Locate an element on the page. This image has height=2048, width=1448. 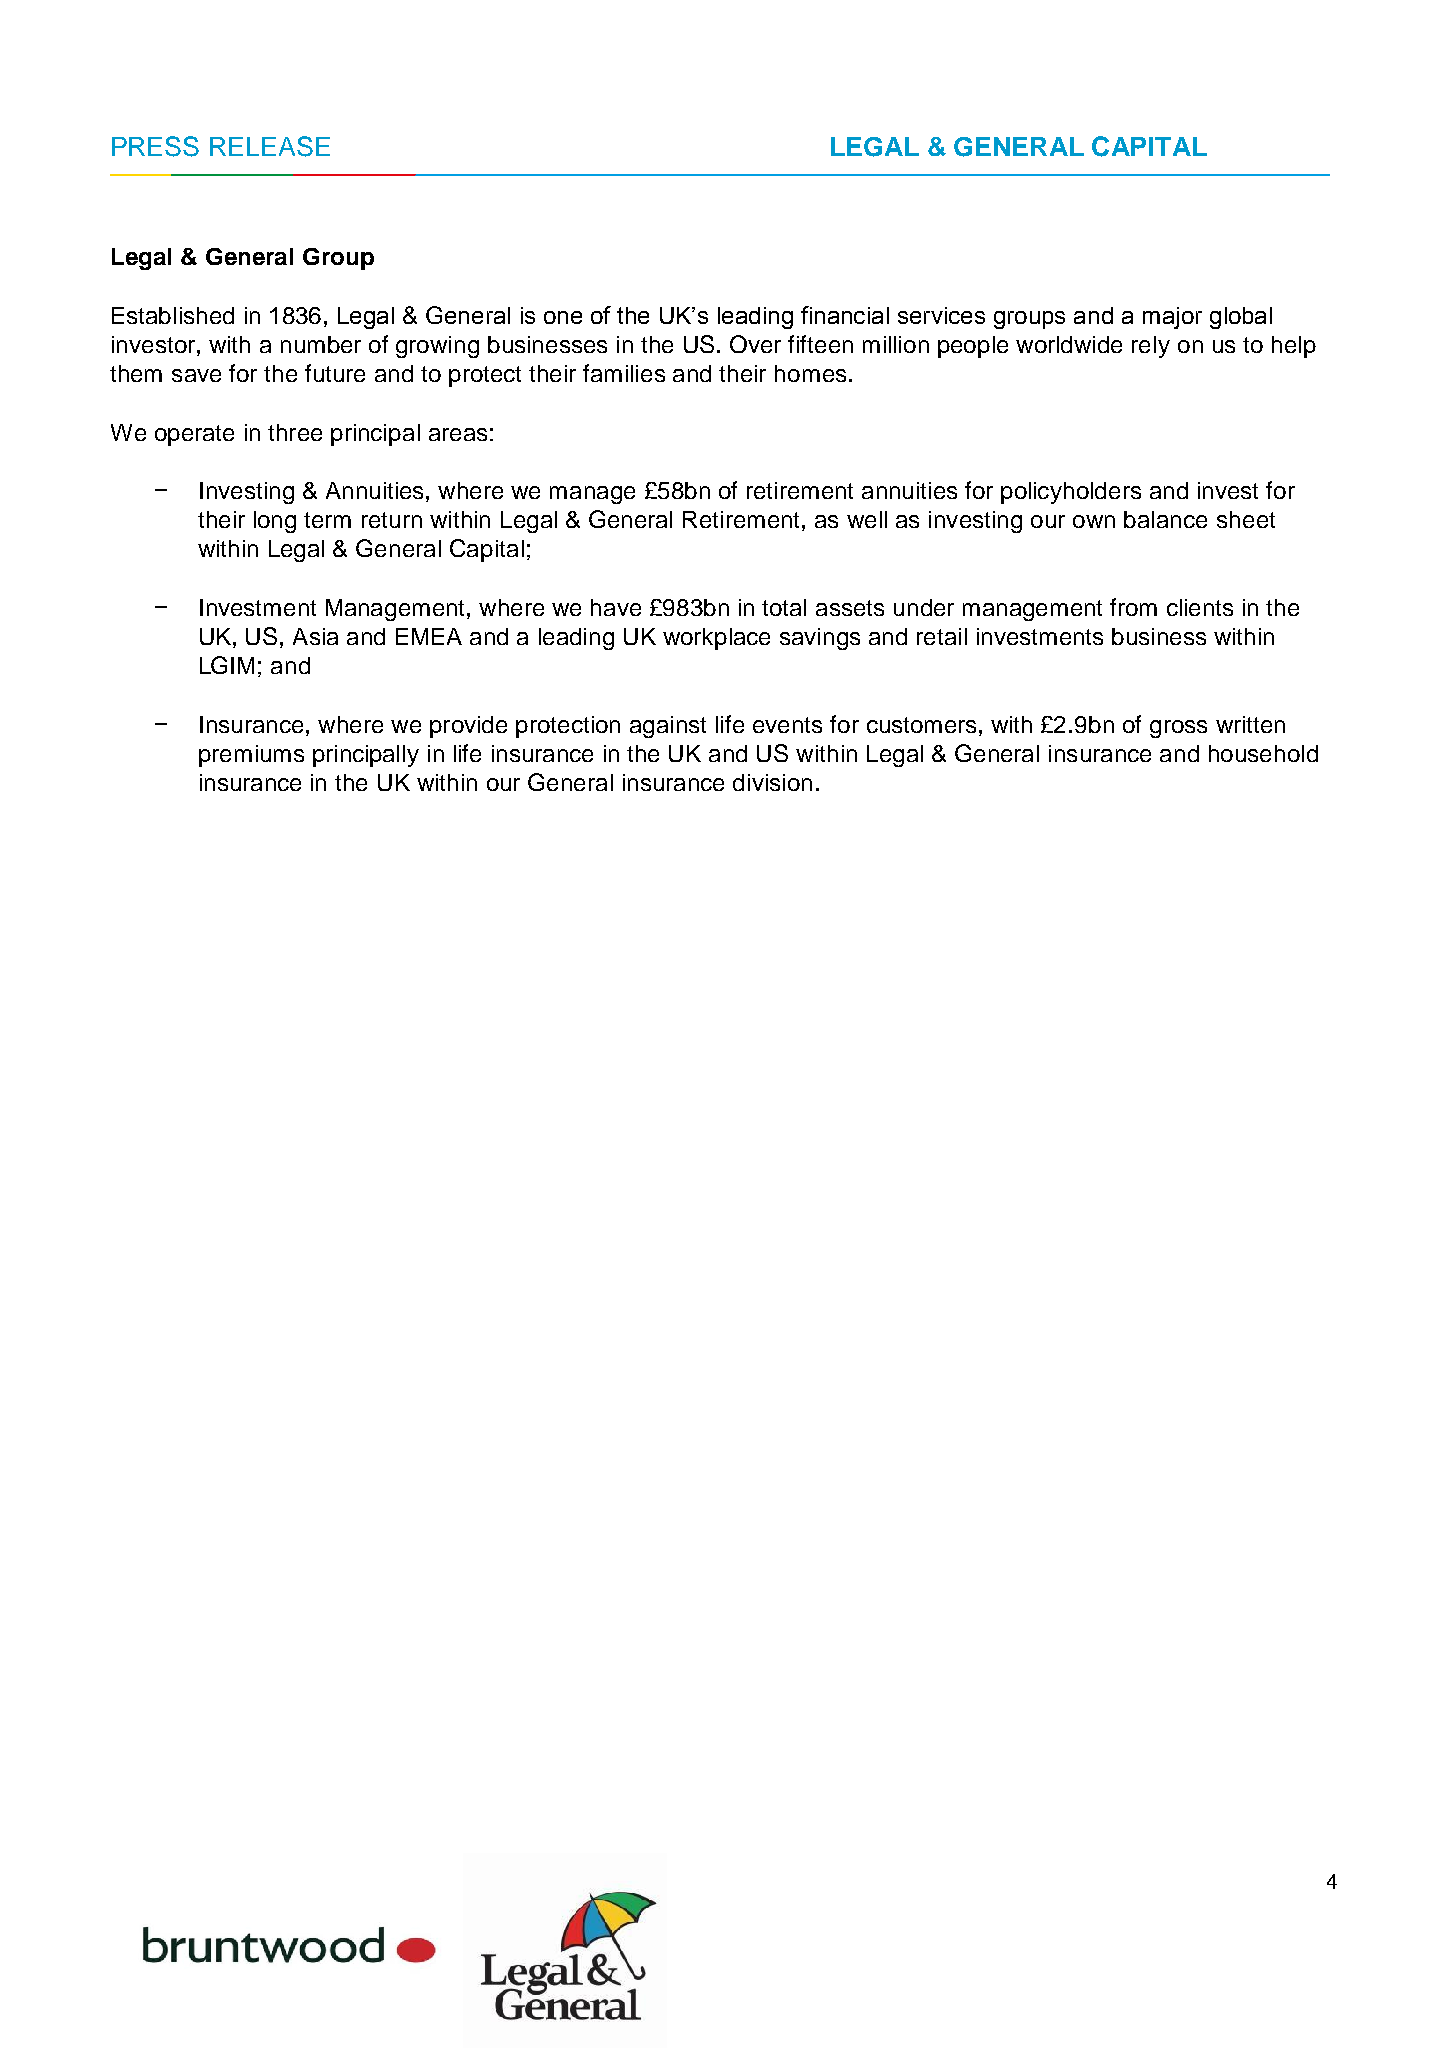
well is located at coordinates (867, 519).
